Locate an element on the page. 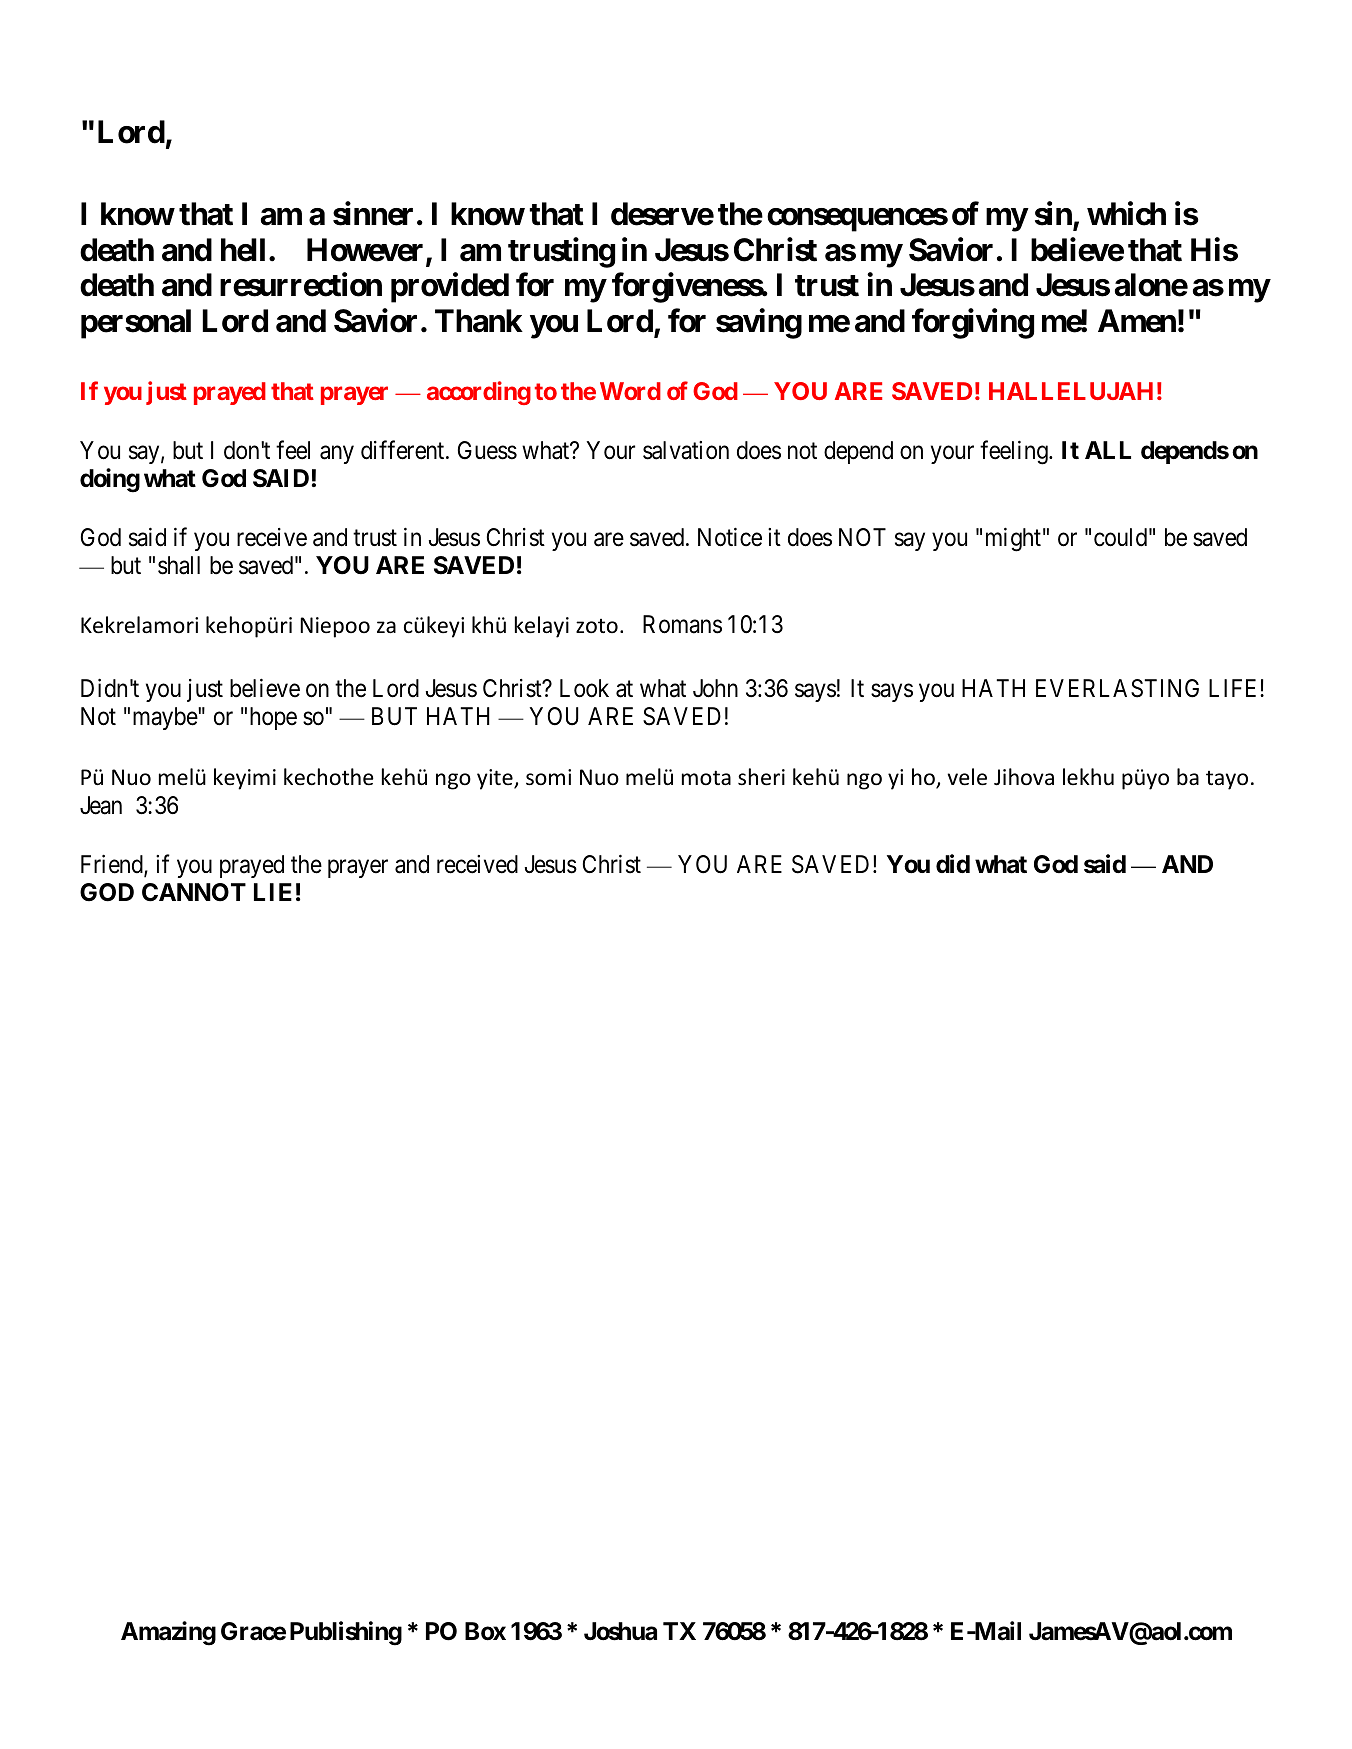 The width and height of the document is (1352, 1749). John is located at coordinates (715, 688).
